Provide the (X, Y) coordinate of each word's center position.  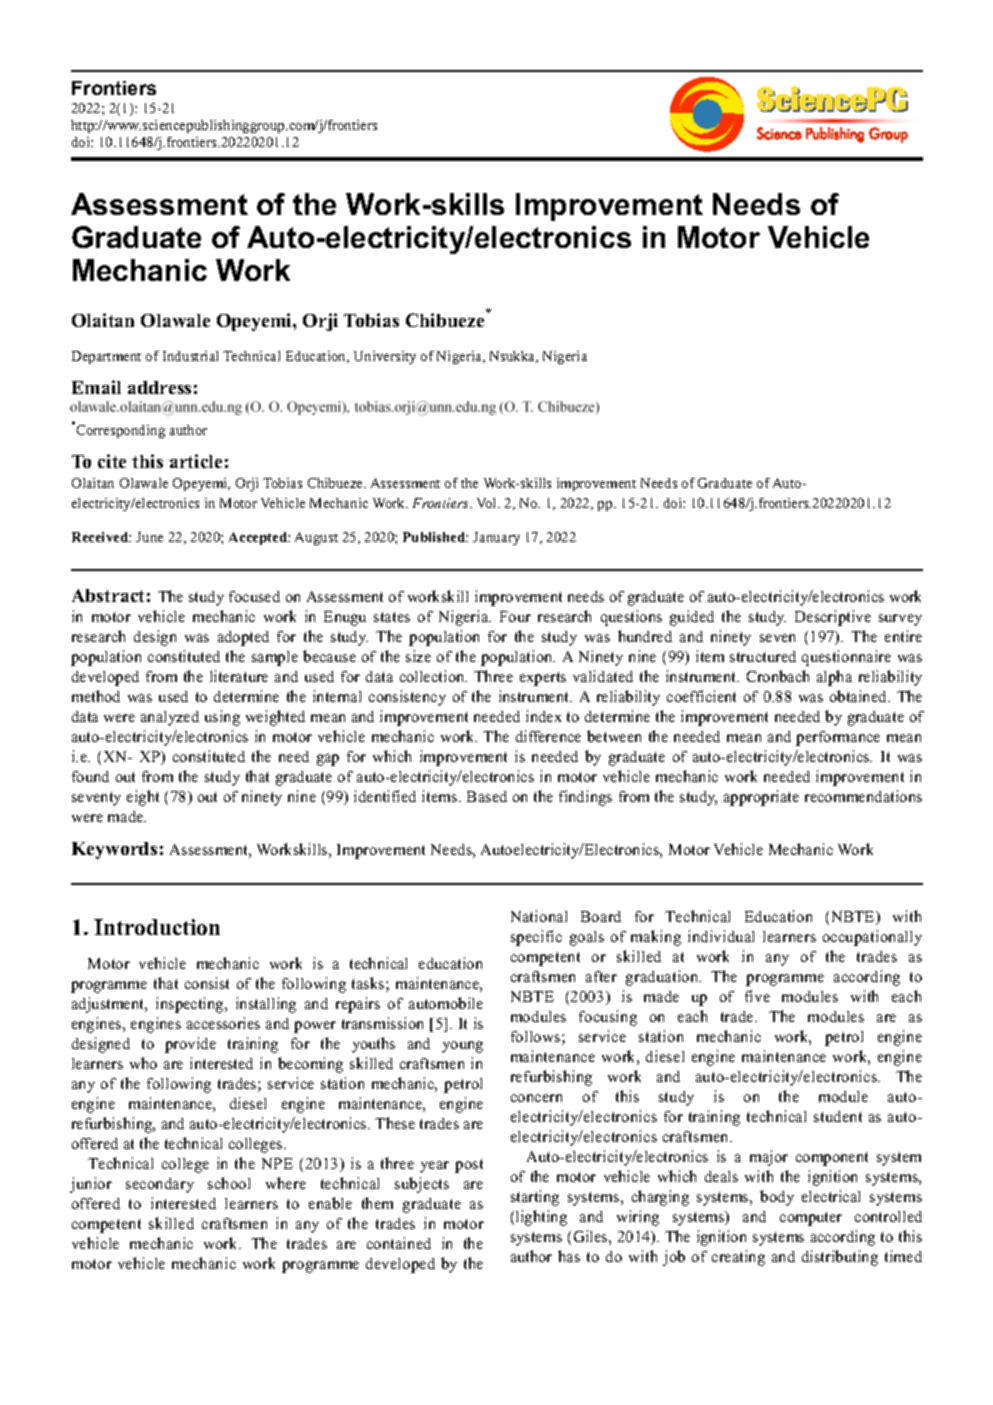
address (159, 387)
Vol (488, 503)
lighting (541, 1218)
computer (811, 1219)
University (385, 357)
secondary (160, 1185)
